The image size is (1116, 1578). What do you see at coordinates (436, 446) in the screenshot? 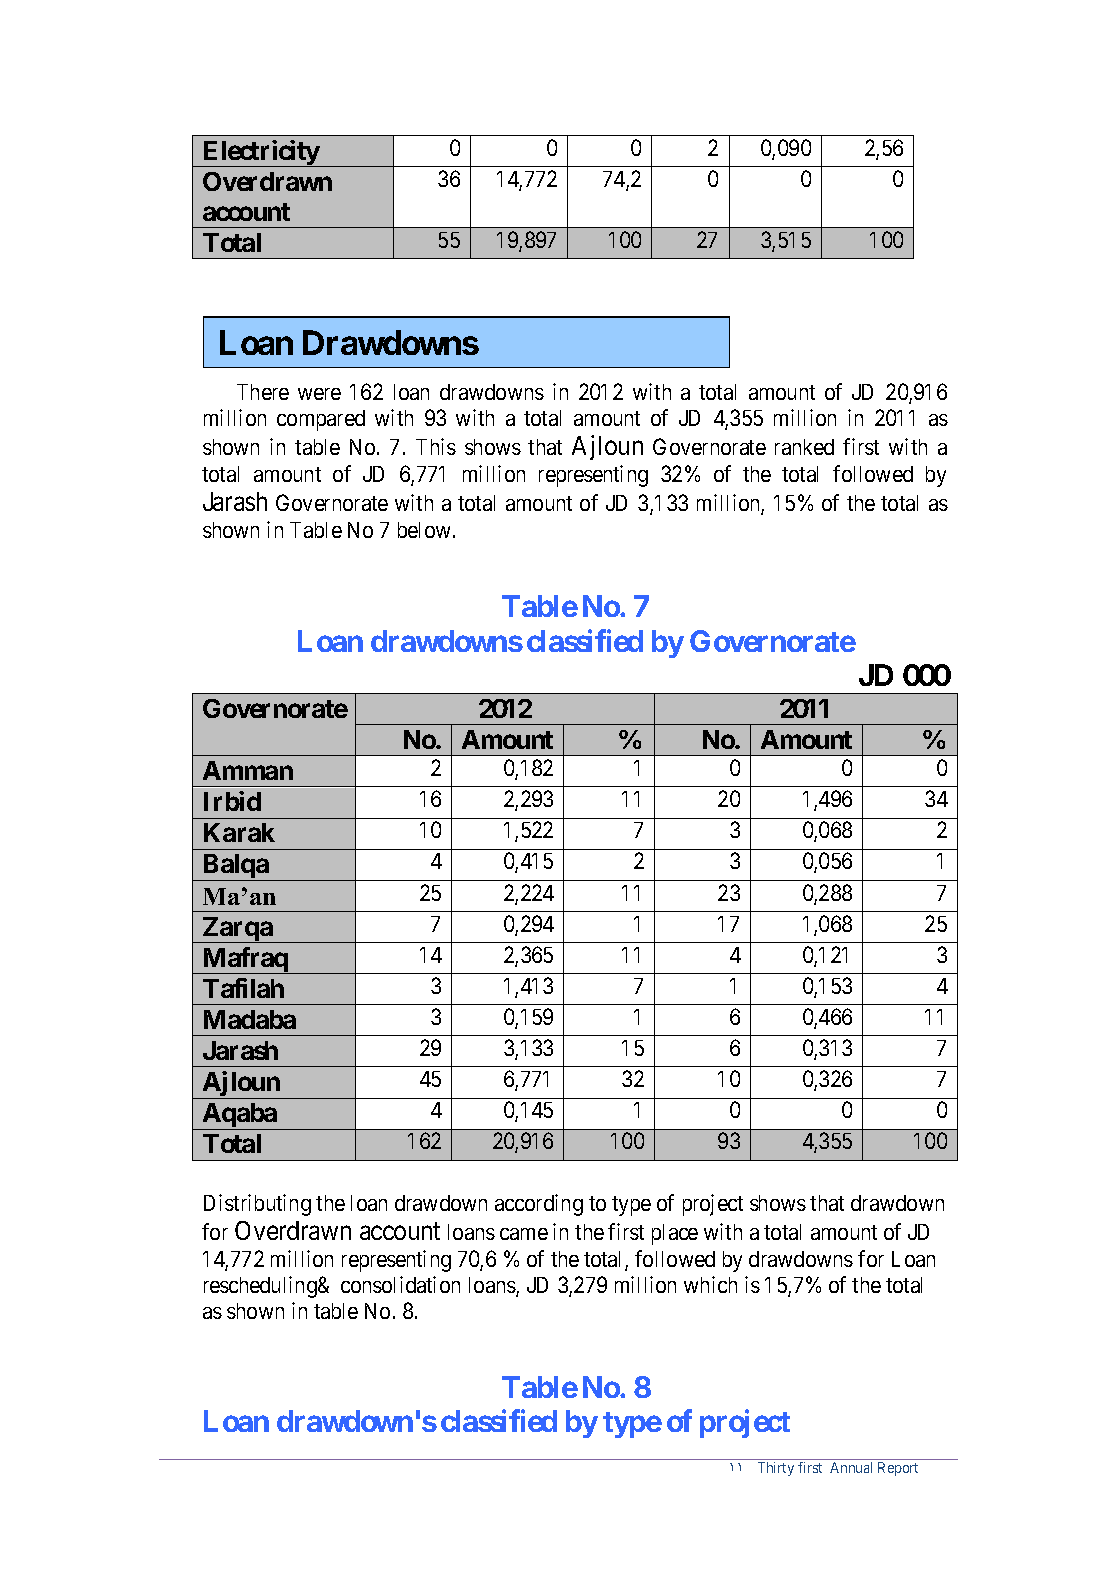
I see `This` at bounding box center [436, 446].
